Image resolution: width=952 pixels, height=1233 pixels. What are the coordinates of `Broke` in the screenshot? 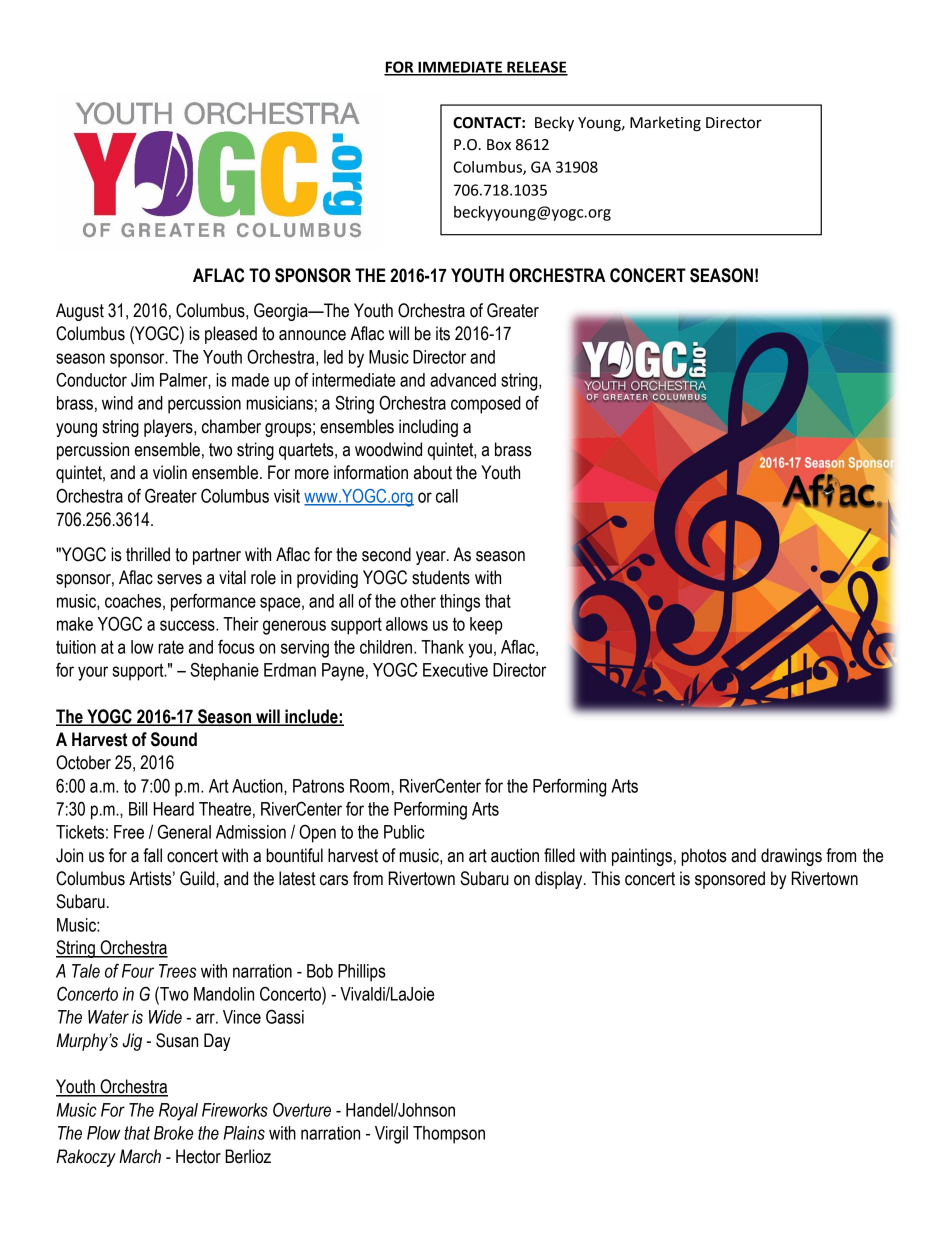 It's located at (173, 1133).
